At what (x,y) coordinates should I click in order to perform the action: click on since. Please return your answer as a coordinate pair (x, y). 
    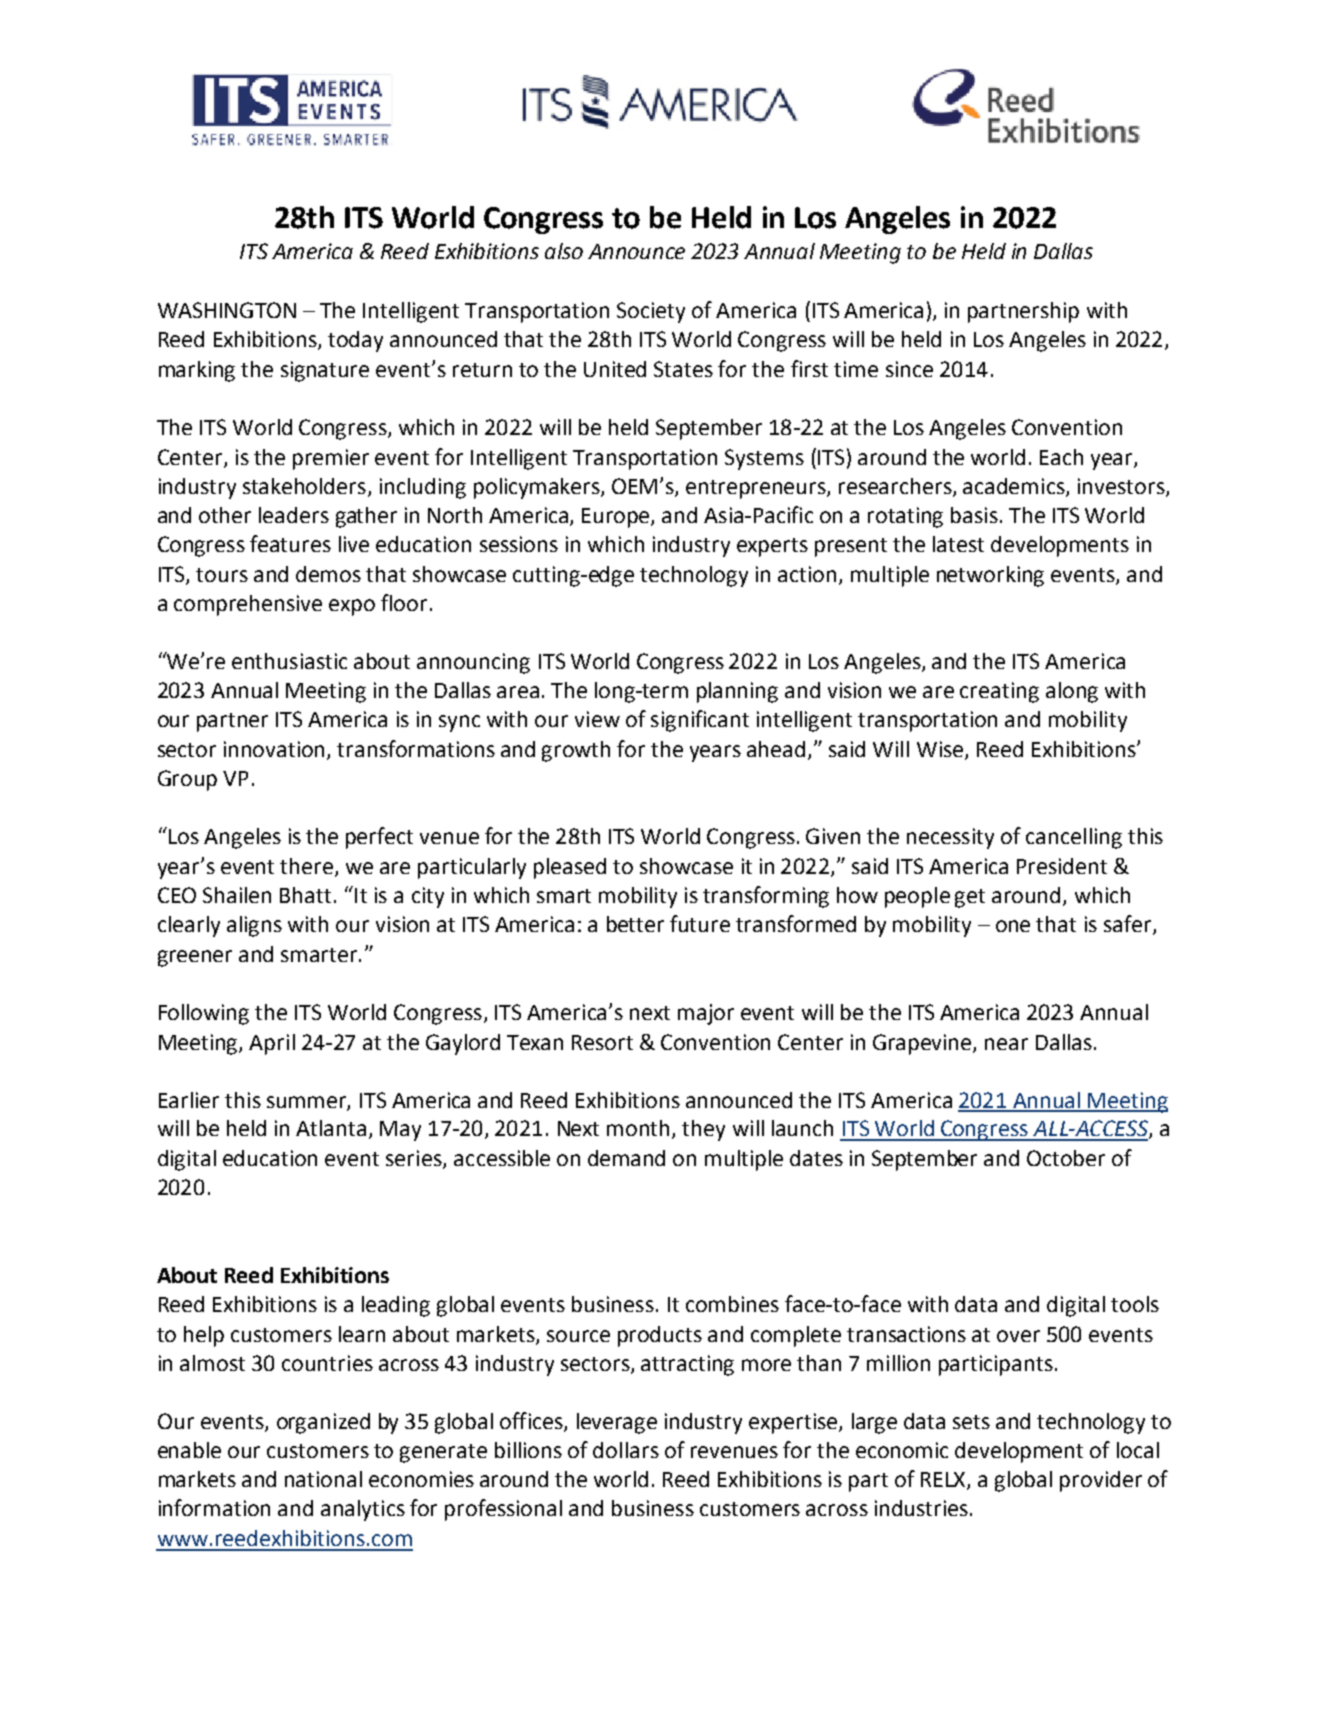
    Looking at the image, I should click on (909, 369).
